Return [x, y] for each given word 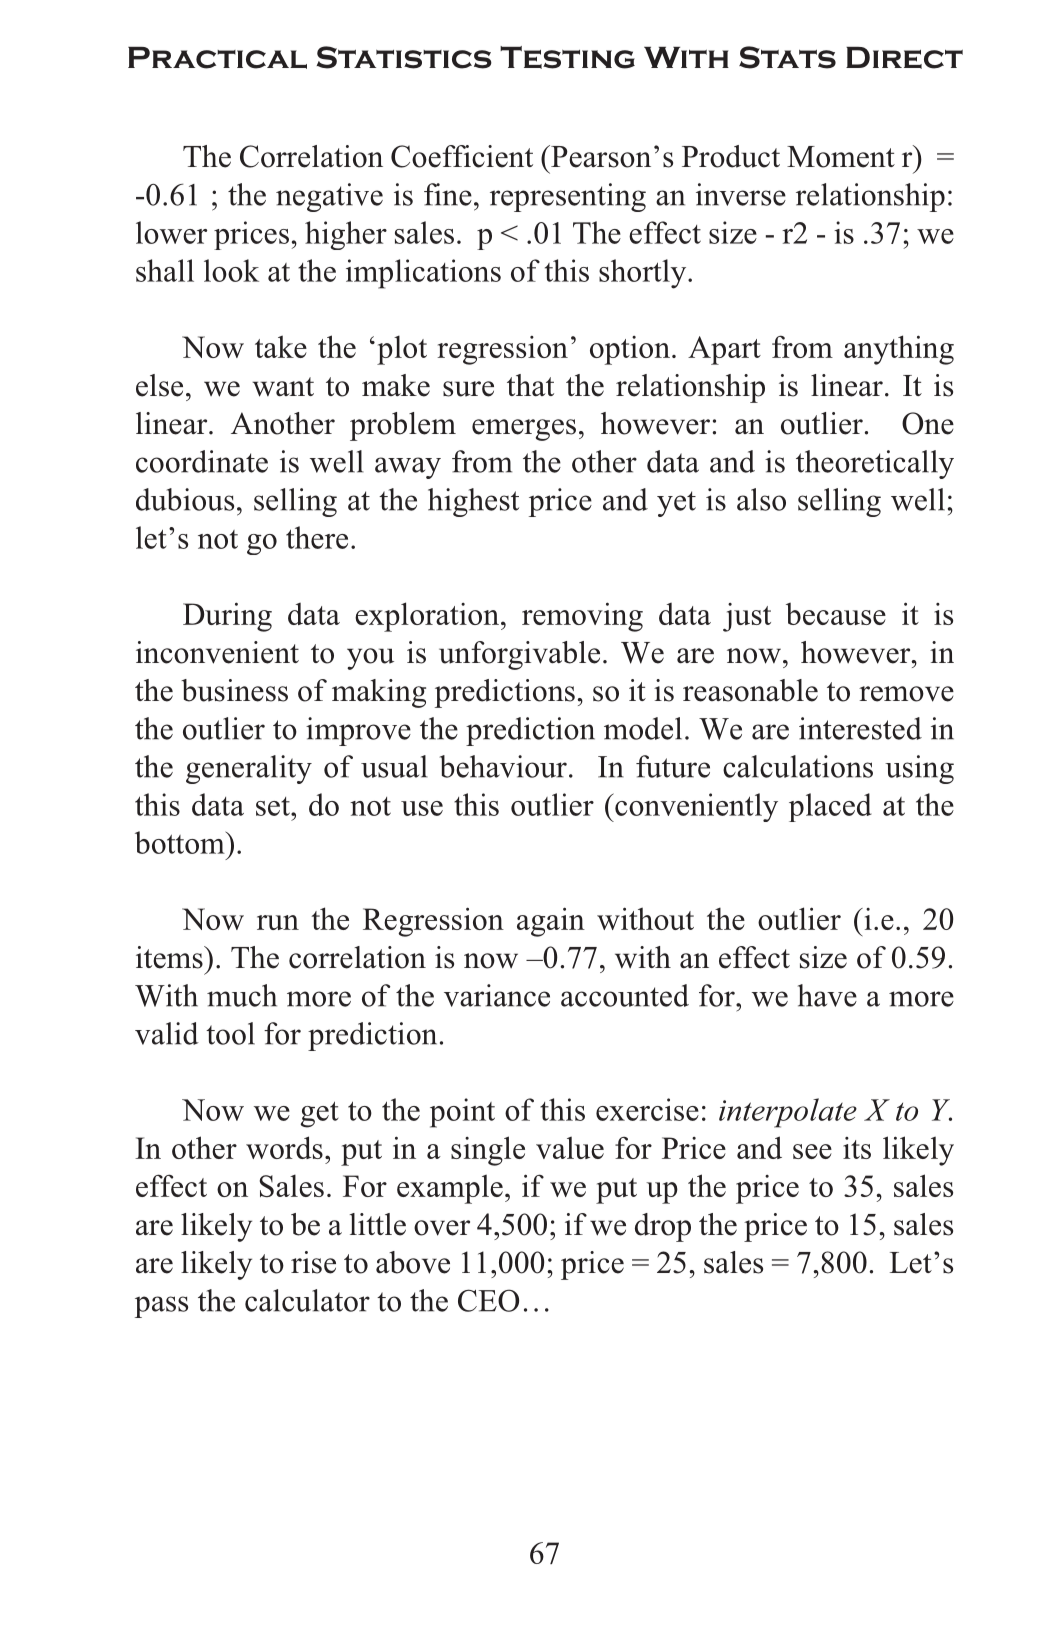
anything [899, 350]
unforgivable [519, 655]
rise [313, 1262]
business [234, 690]
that [530, 385]
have [827, 995]
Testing [567, 57]
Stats [787, 57]
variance [497, 995]
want [283, 387]
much [242, 995]
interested [860, 728]
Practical [217, 58]
